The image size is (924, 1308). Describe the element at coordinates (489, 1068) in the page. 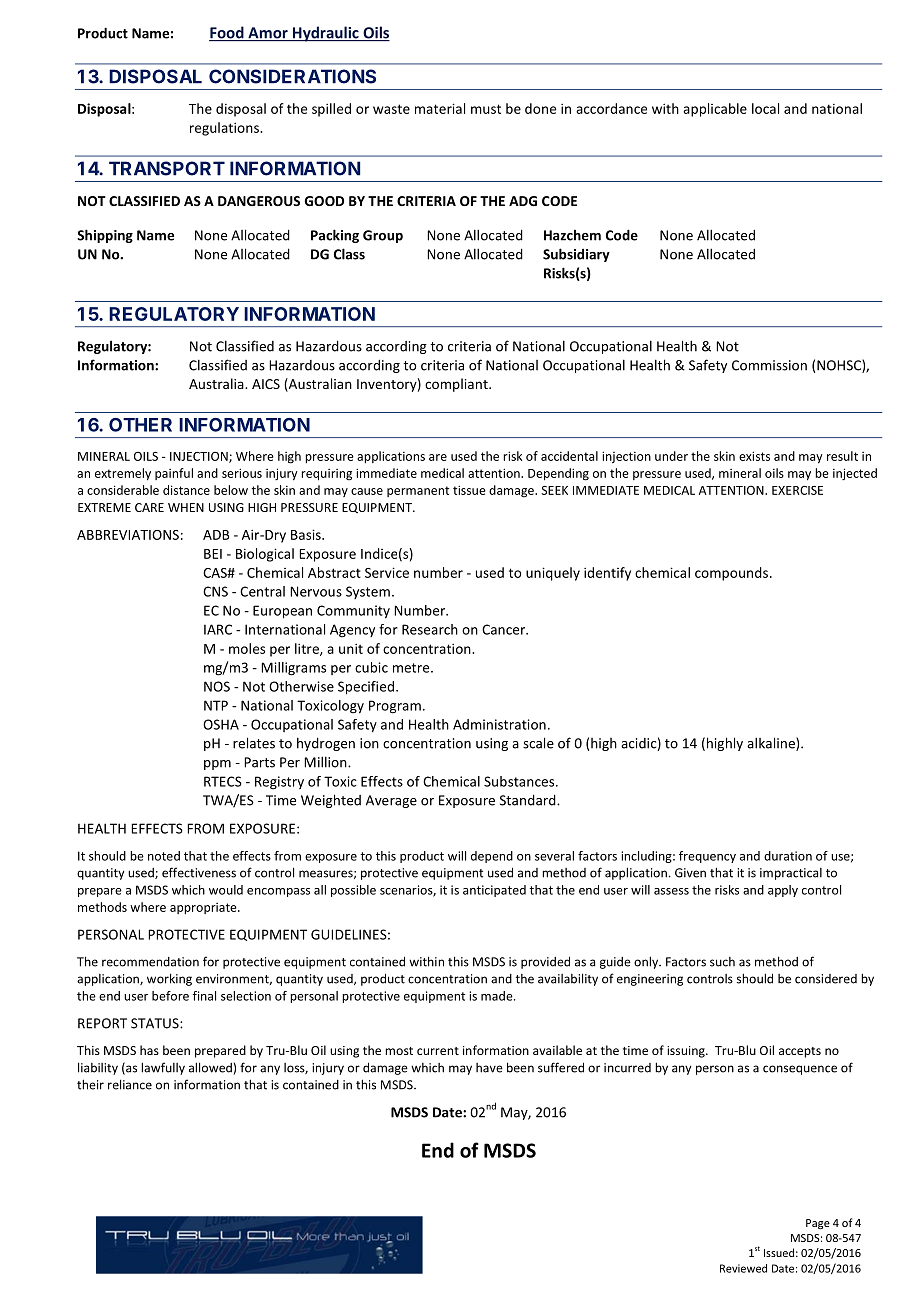

I see `have` at that location.
